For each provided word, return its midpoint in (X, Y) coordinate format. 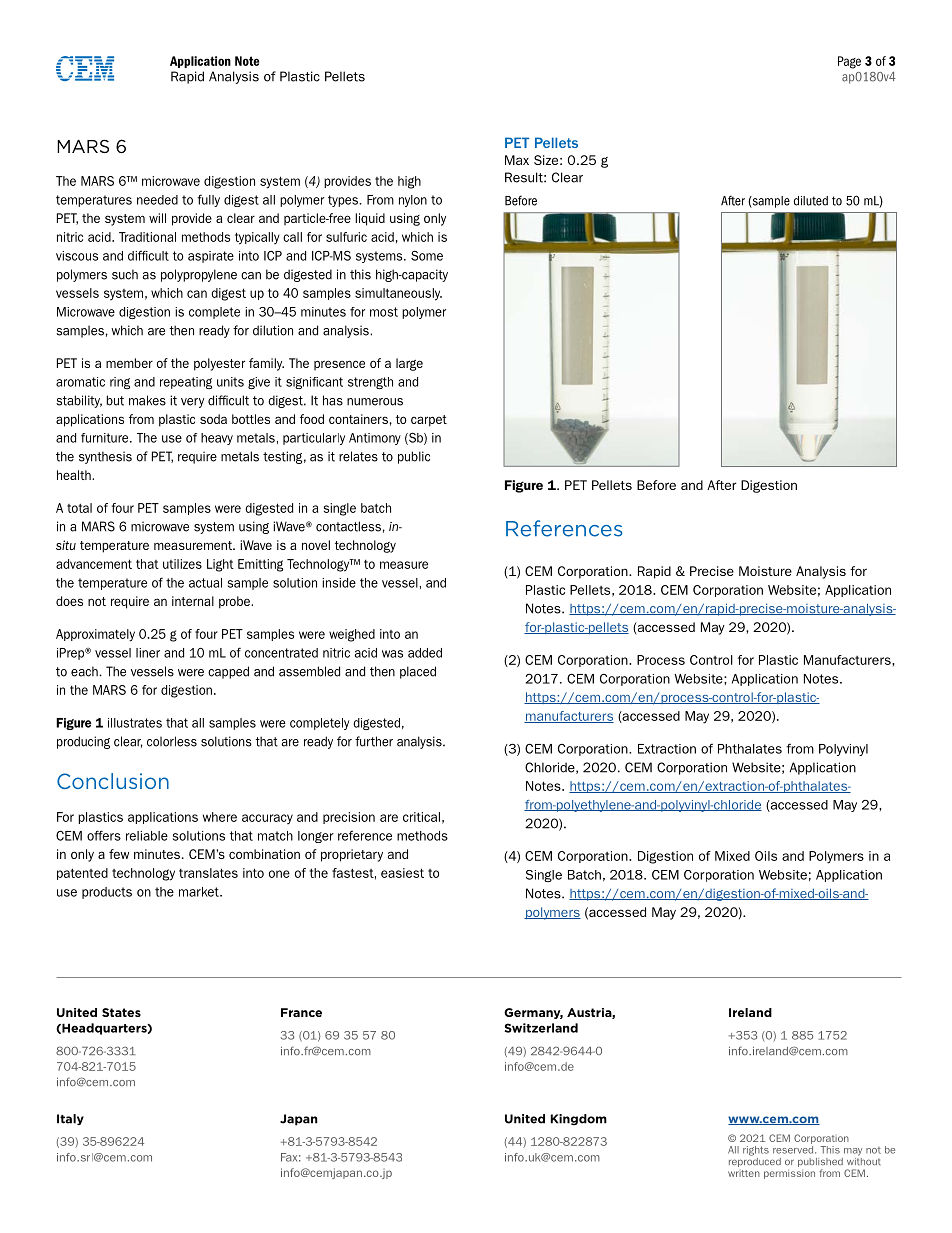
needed (157, 200)
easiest (402, 873)
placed (418, 672)
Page (849, 62)
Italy (70, 1119)
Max (517, 160)
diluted (811, 201)
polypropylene (199, 275)
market (200, 892)
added (425, 653)
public (414, 457)
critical (421, 817)
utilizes (182, 564)
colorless (172, 741)
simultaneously (398, 294)
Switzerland (541, 1028)
